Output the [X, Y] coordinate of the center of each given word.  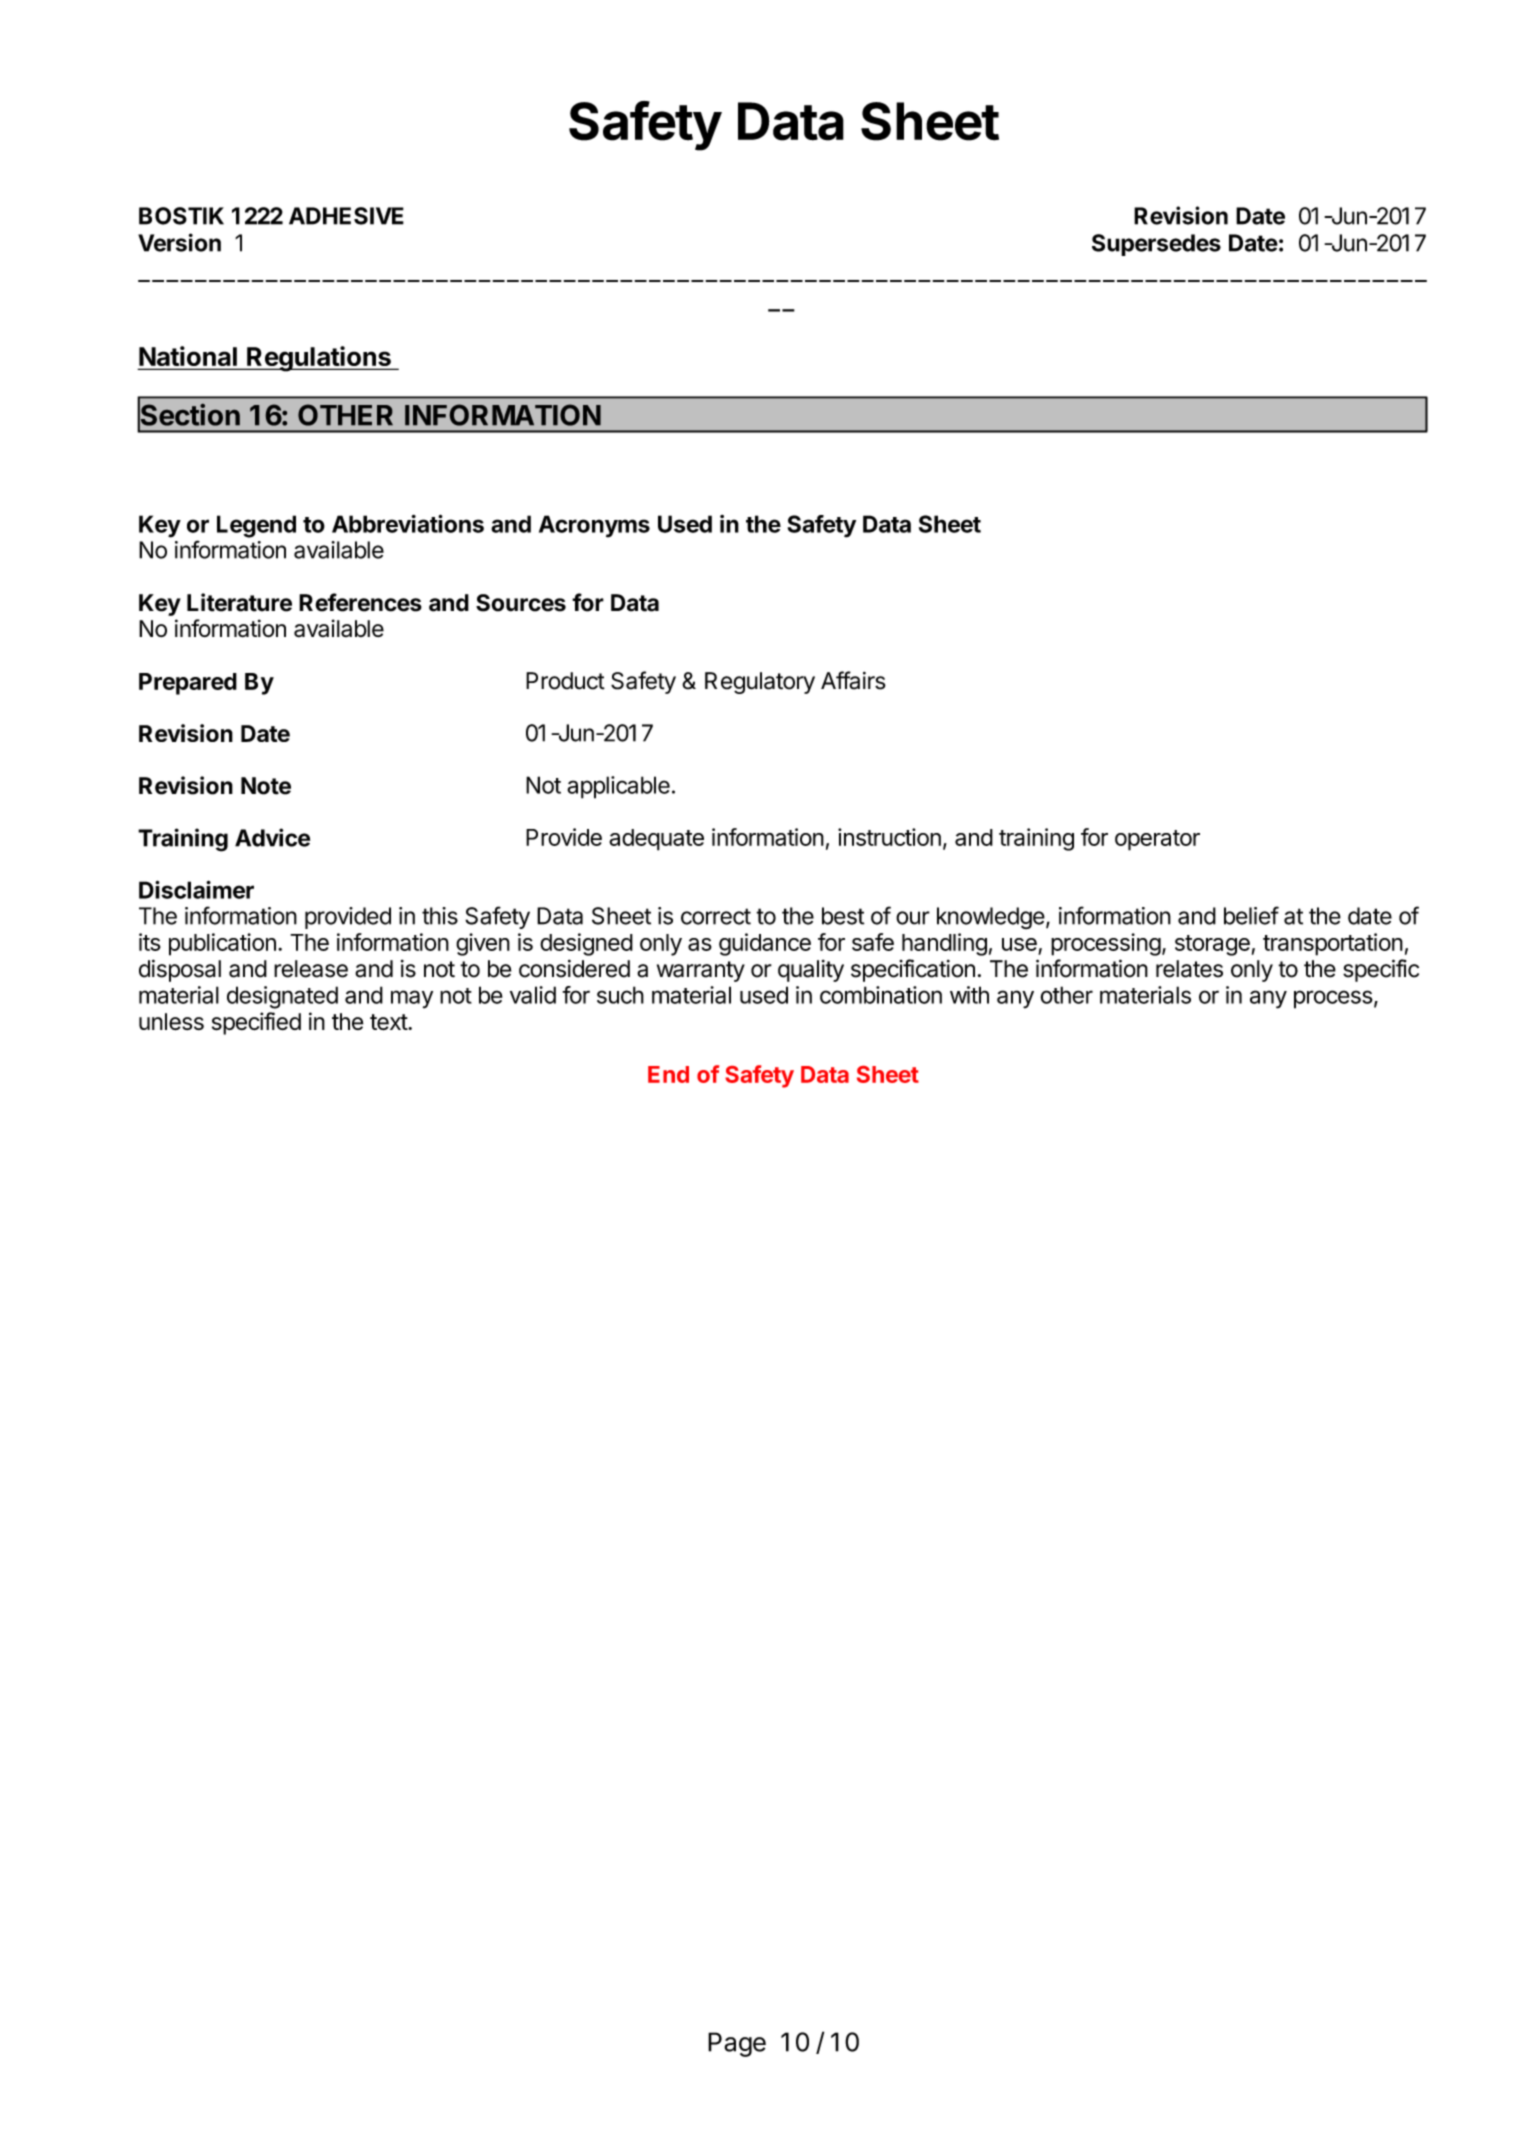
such [620, 995]
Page [737, 2044]
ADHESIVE [346, 216]
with [969, 995]
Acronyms [594, 526]
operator [1157, 840]
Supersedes [1156, 245]
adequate [656, 840]
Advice [272, 837]
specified [256, 1023]
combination [881, 995]
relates [1189, 969]
